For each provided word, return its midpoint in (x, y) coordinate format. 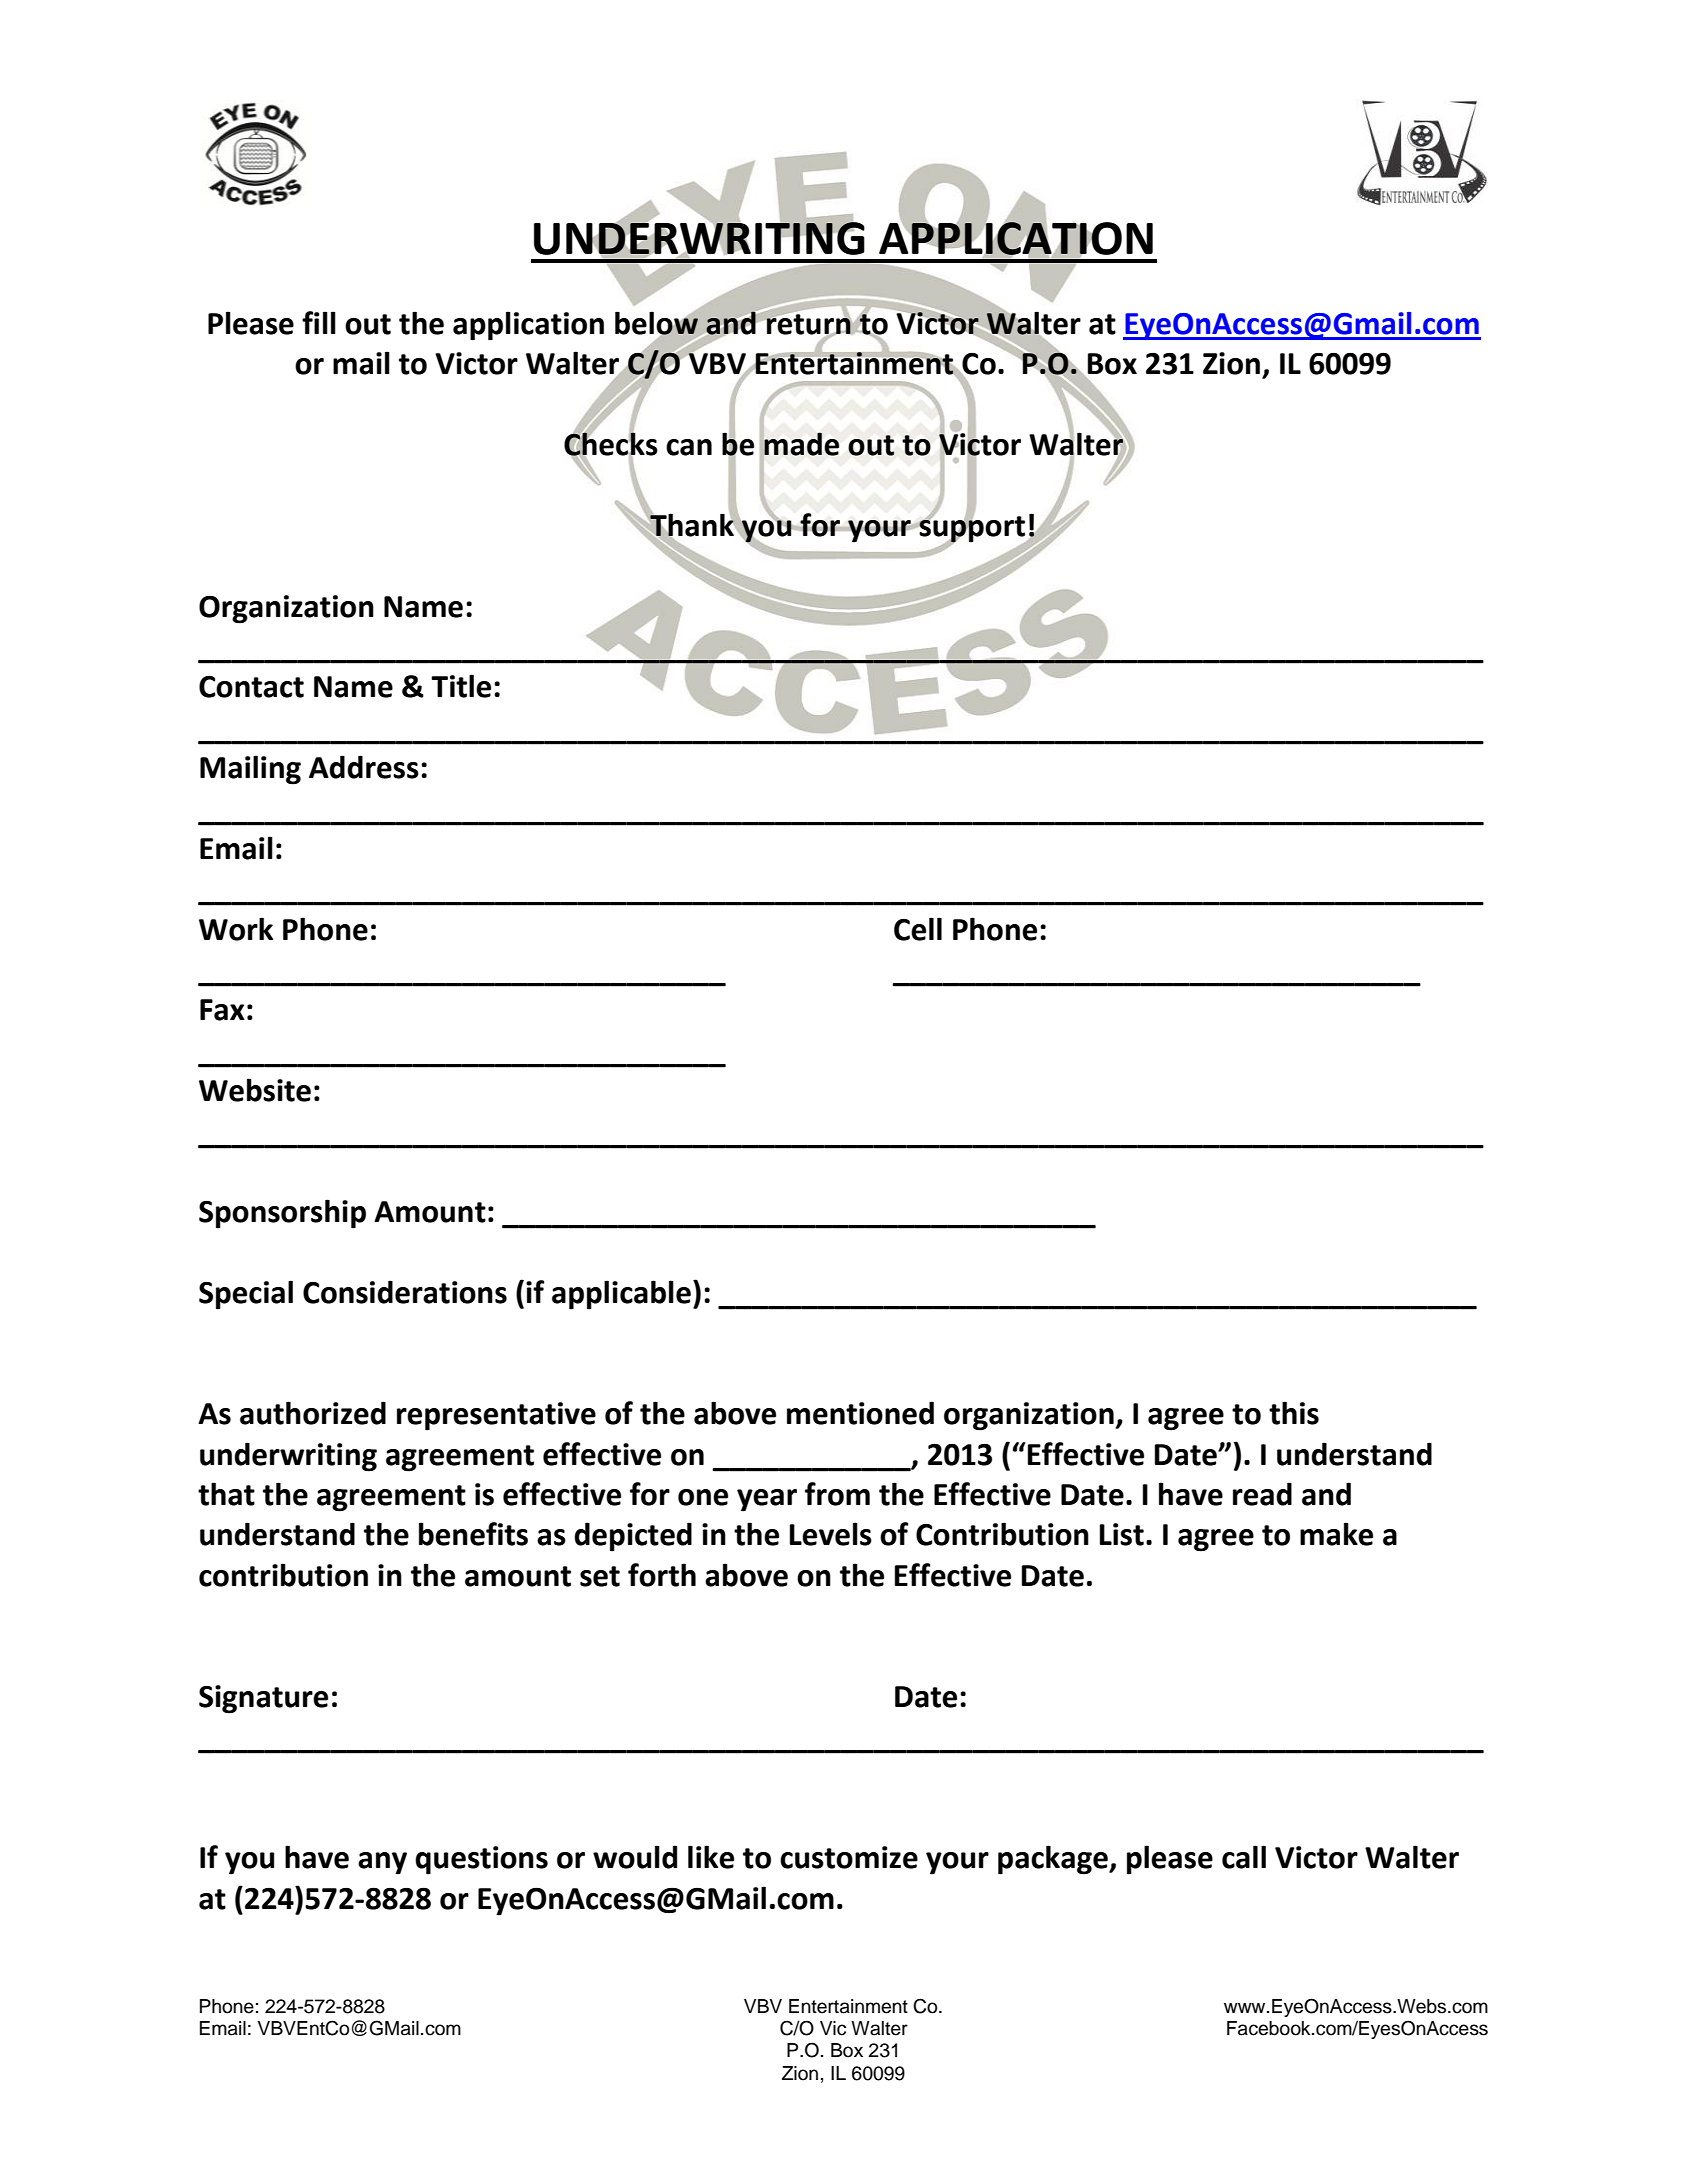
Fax (222, 1010)
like (711, 1857)
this (1294, 1413)
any (382, 1863)
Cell (918, 929)
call (1244, 1857)
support (972, 529)
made (801, 444)
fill (319, 322)
